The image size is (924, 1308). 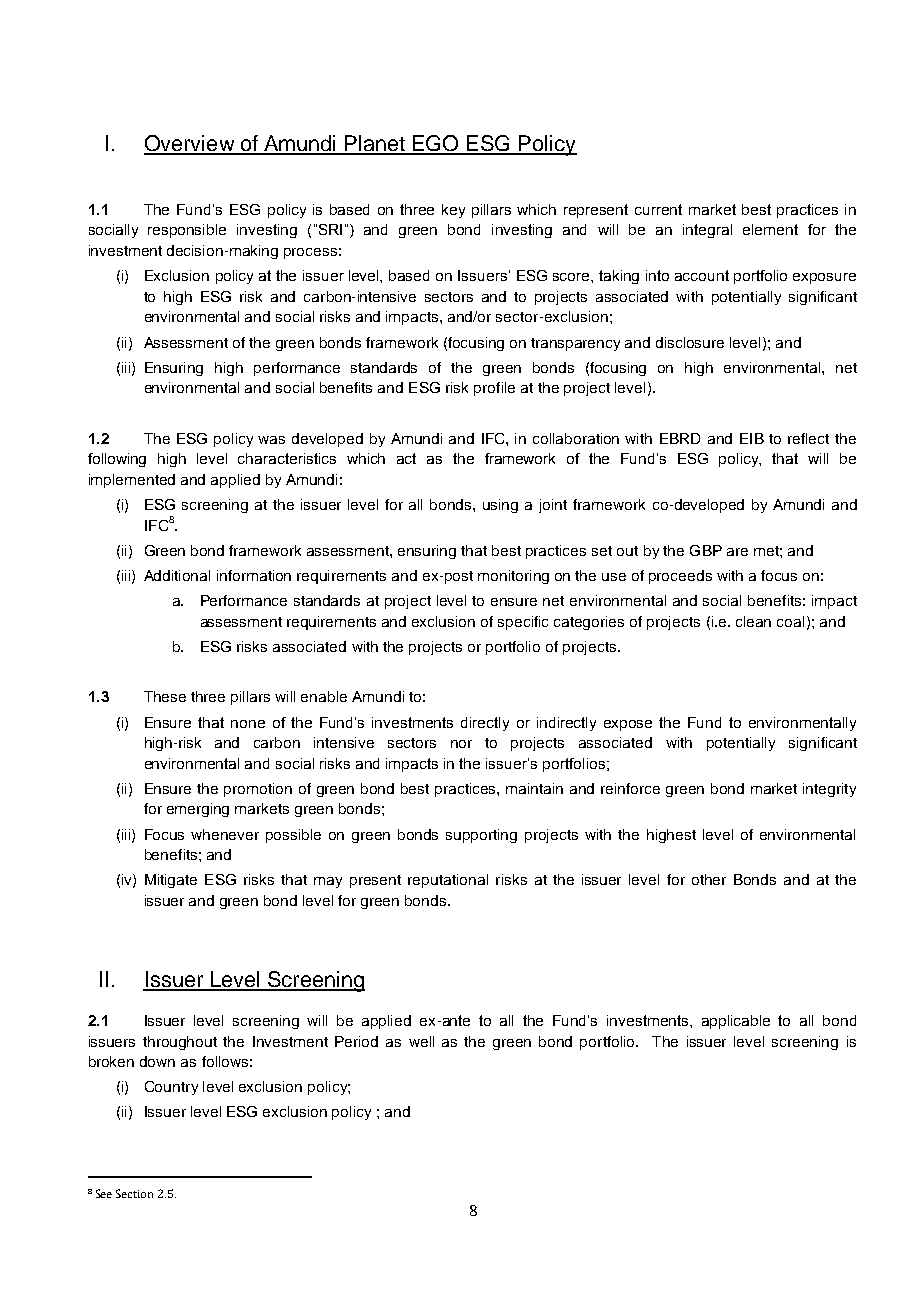 What do you see at coordinates (770, 229) in the page?
I see `element` at bounding box center [770, 229].
